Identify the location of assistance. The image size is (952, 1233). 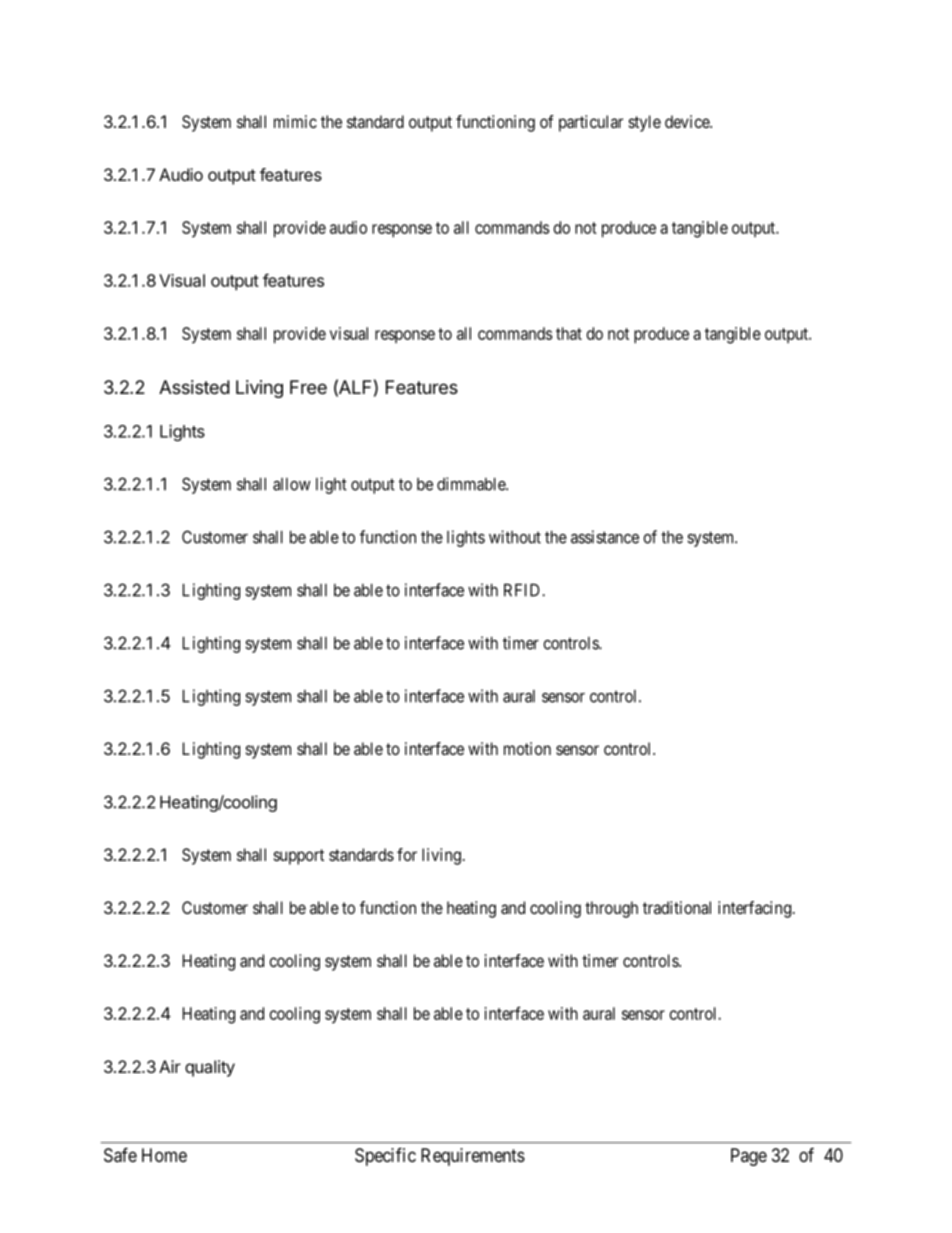
(605, 537).
